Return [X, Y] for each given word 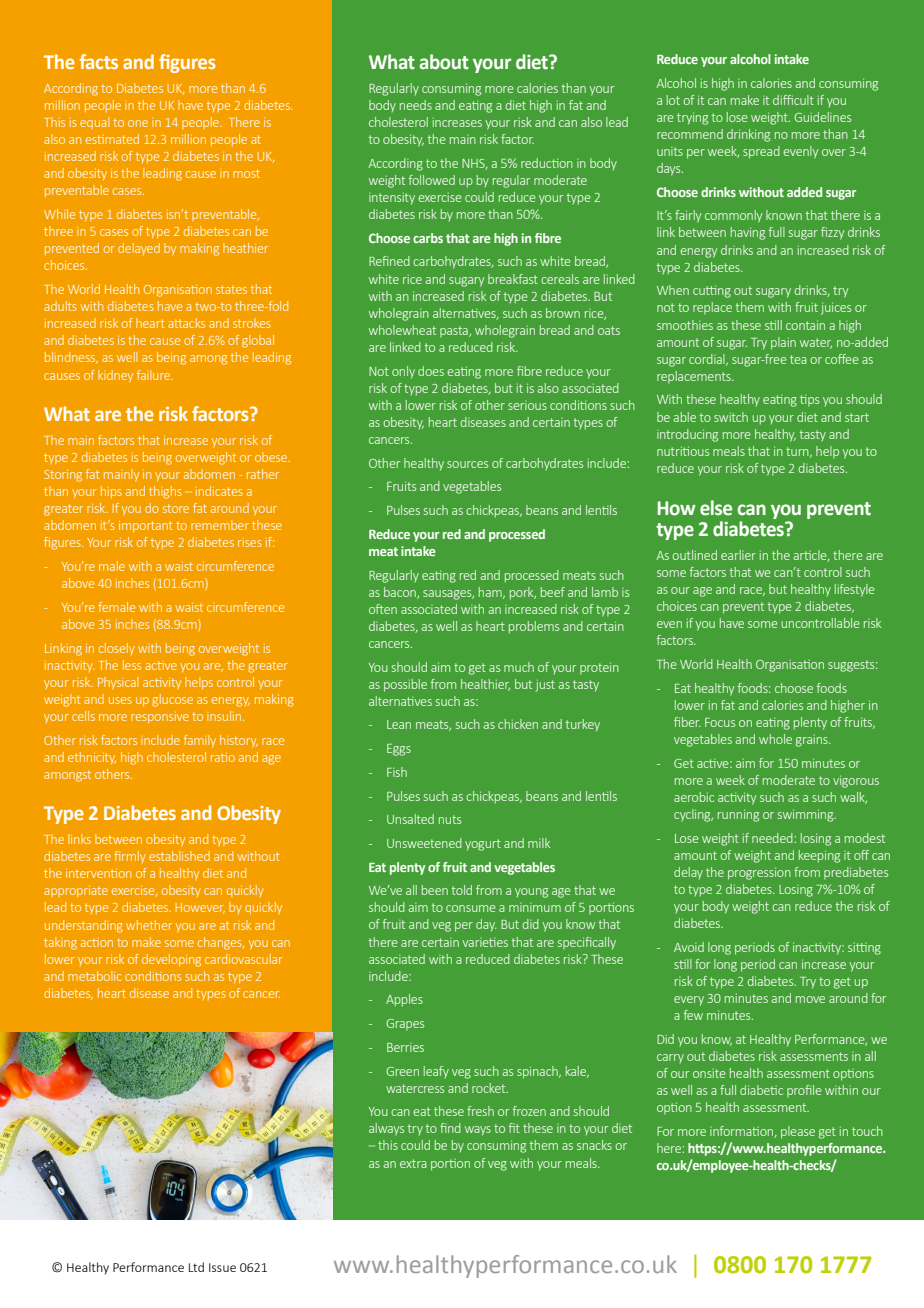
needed [772, 838]
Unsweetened [424, 843]
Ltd [196, 1267]
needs [416, 105]
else [716, 508]
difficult [793, 100]
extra [413, 1163]
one [138, 123]
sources [467, 464]
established [179, 856]
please [798, 1132]
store [176, 508]
